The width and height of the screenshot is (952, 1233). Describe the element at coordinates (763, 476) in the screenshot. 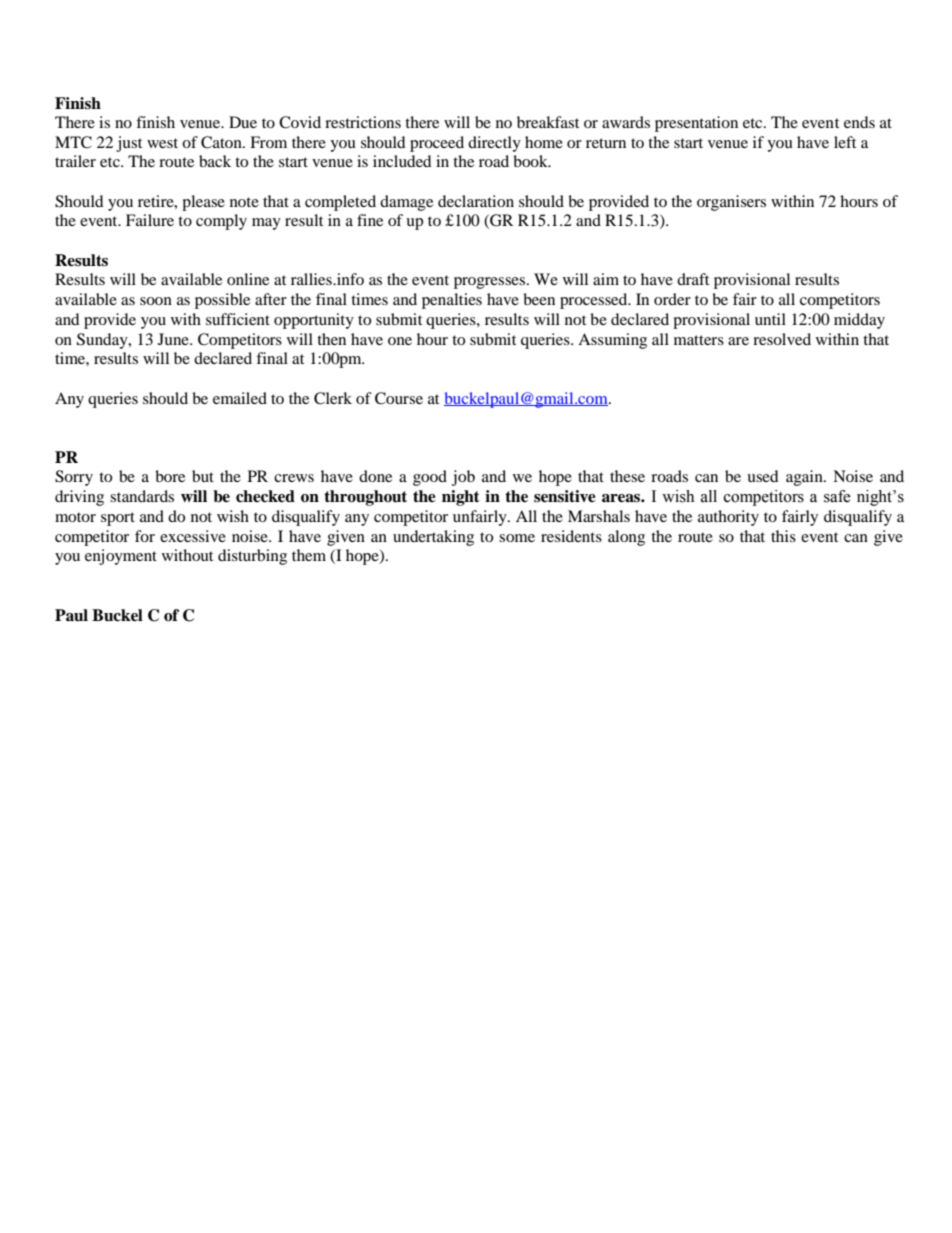

I see `used` at that location.
